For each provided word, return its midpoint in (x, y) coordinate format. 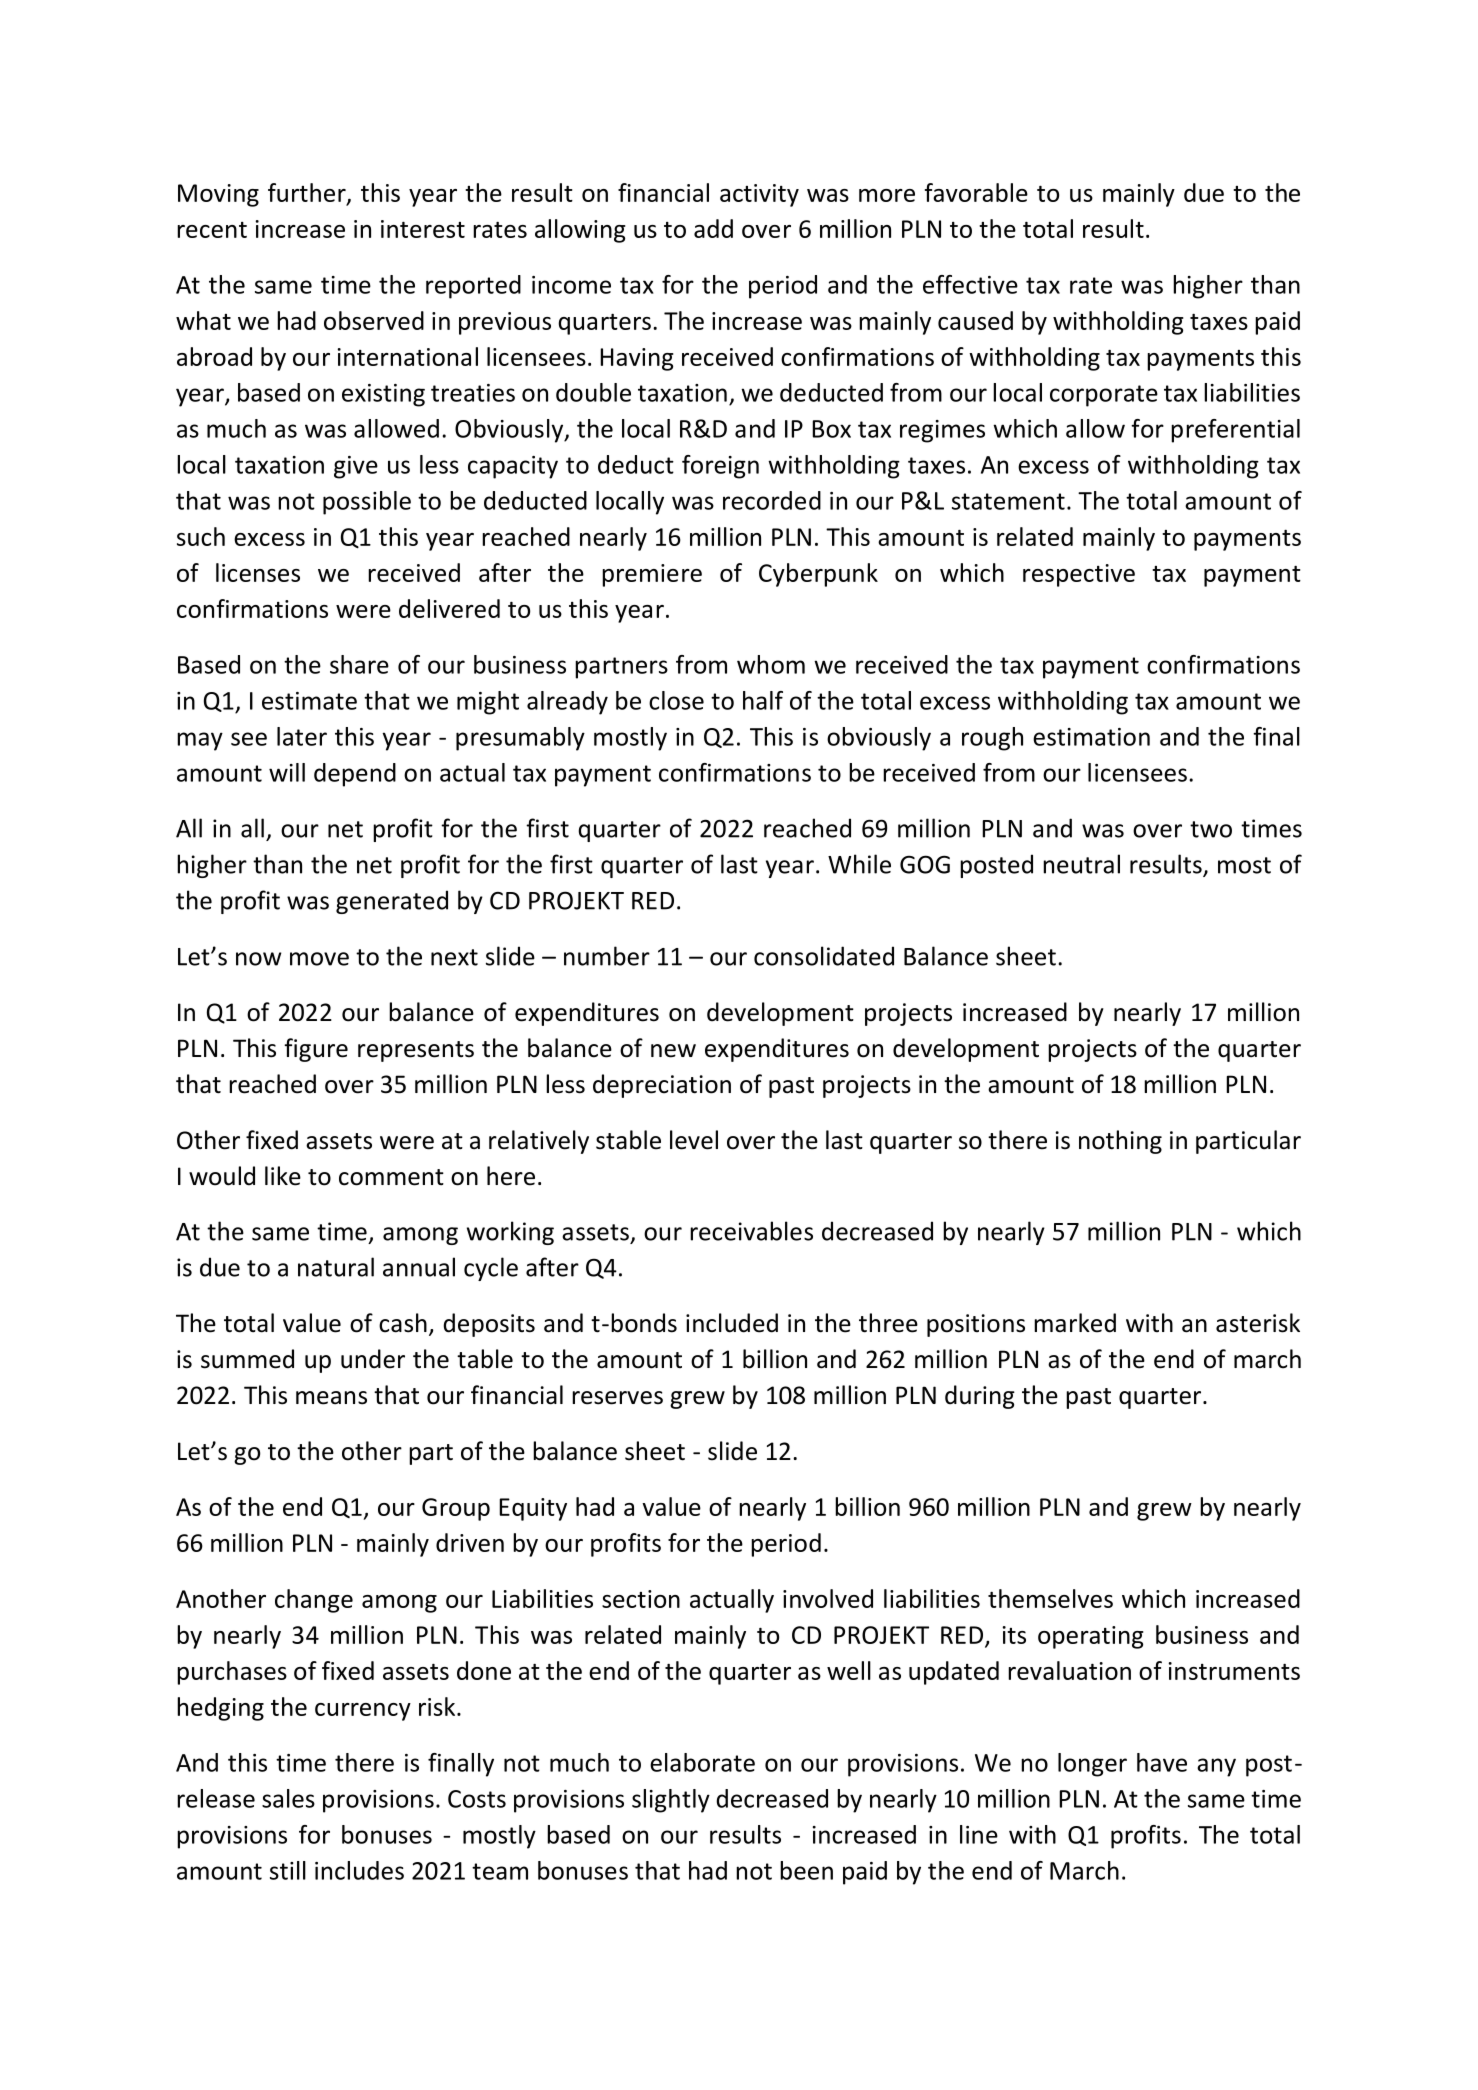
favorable (976, 192)
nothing (1120, 1142)
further (308, 193)
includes (359, 1870)
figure (316, 1050)
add (713, 228)
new (673, 1051)
